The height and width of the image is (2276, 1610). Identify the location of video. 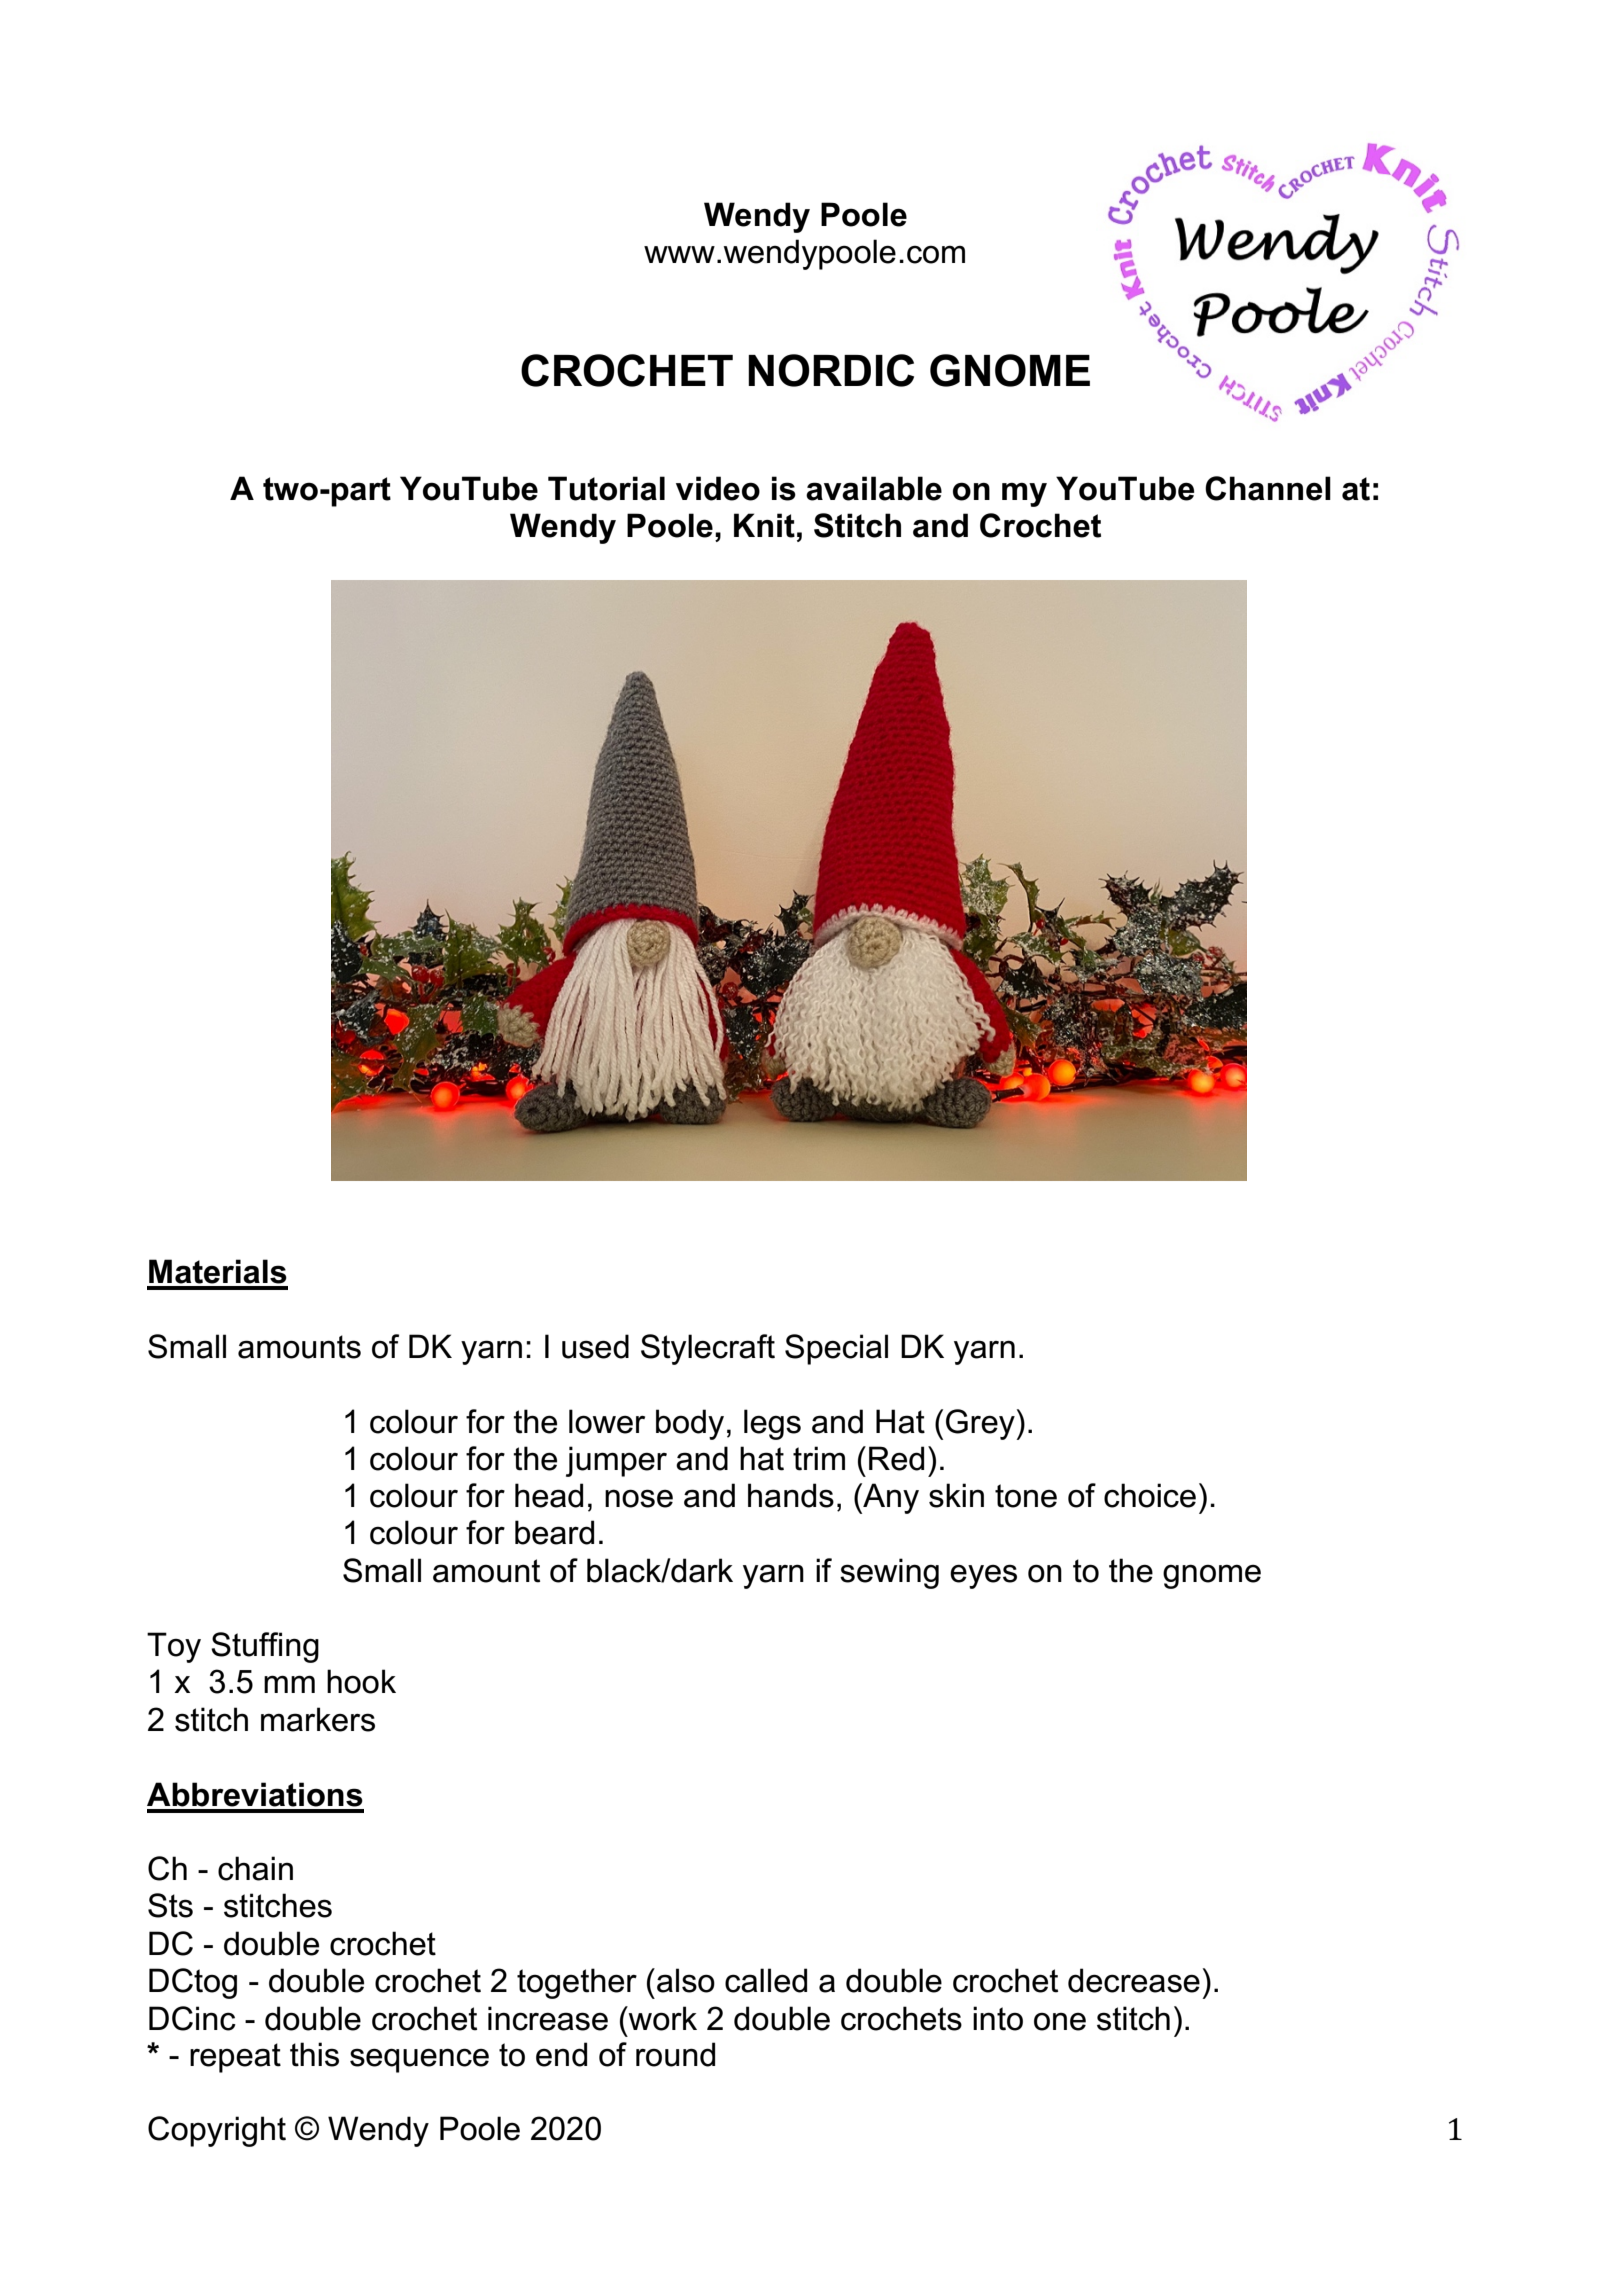
(718, 488).
